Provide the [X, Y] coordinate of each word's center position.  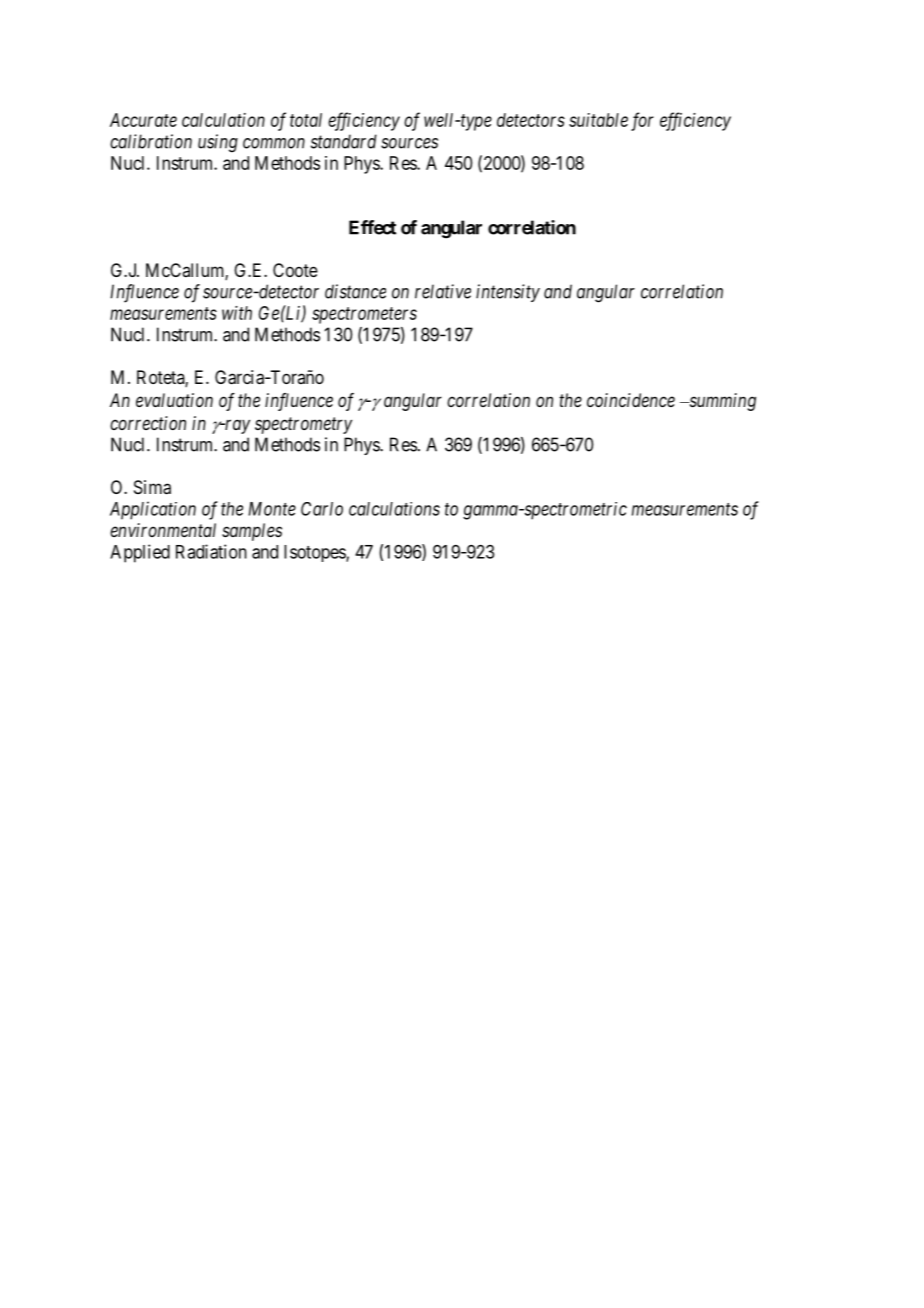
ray [236, 426]
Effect [372, 227]
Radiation [211, 551]
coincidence [631, 400]
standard [344, 141]
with [237, 313]
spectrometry [303, 425]
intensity [508, 293]
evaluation [174, 400]
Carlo [322, 509]
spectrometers [364, 315]
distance [355, 291]
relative [443, 291]
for [642, 121]
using [218, 143]
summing [721, 402]
